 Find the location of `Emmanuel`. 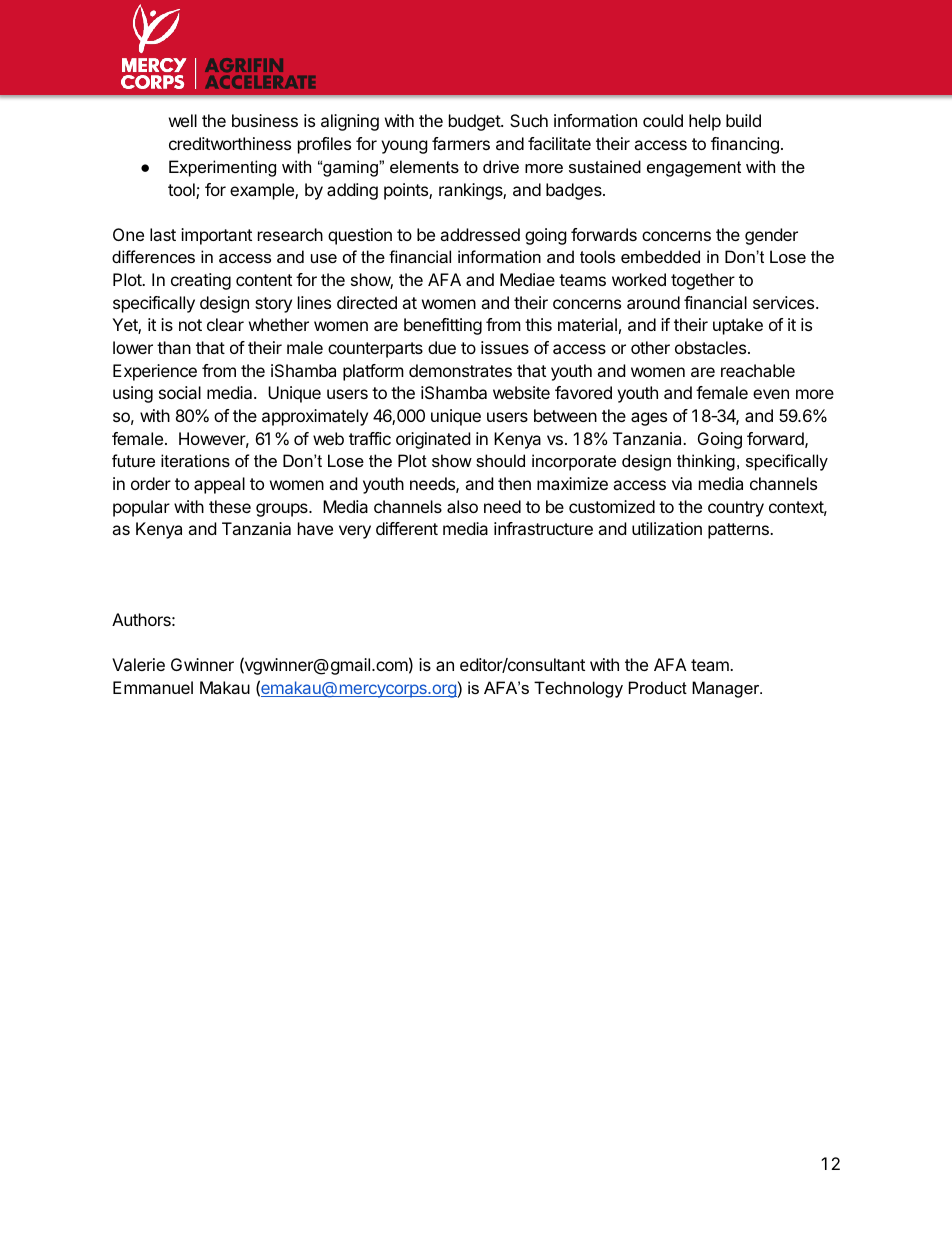

Emmanuel is located at coordinates (153, 687).
